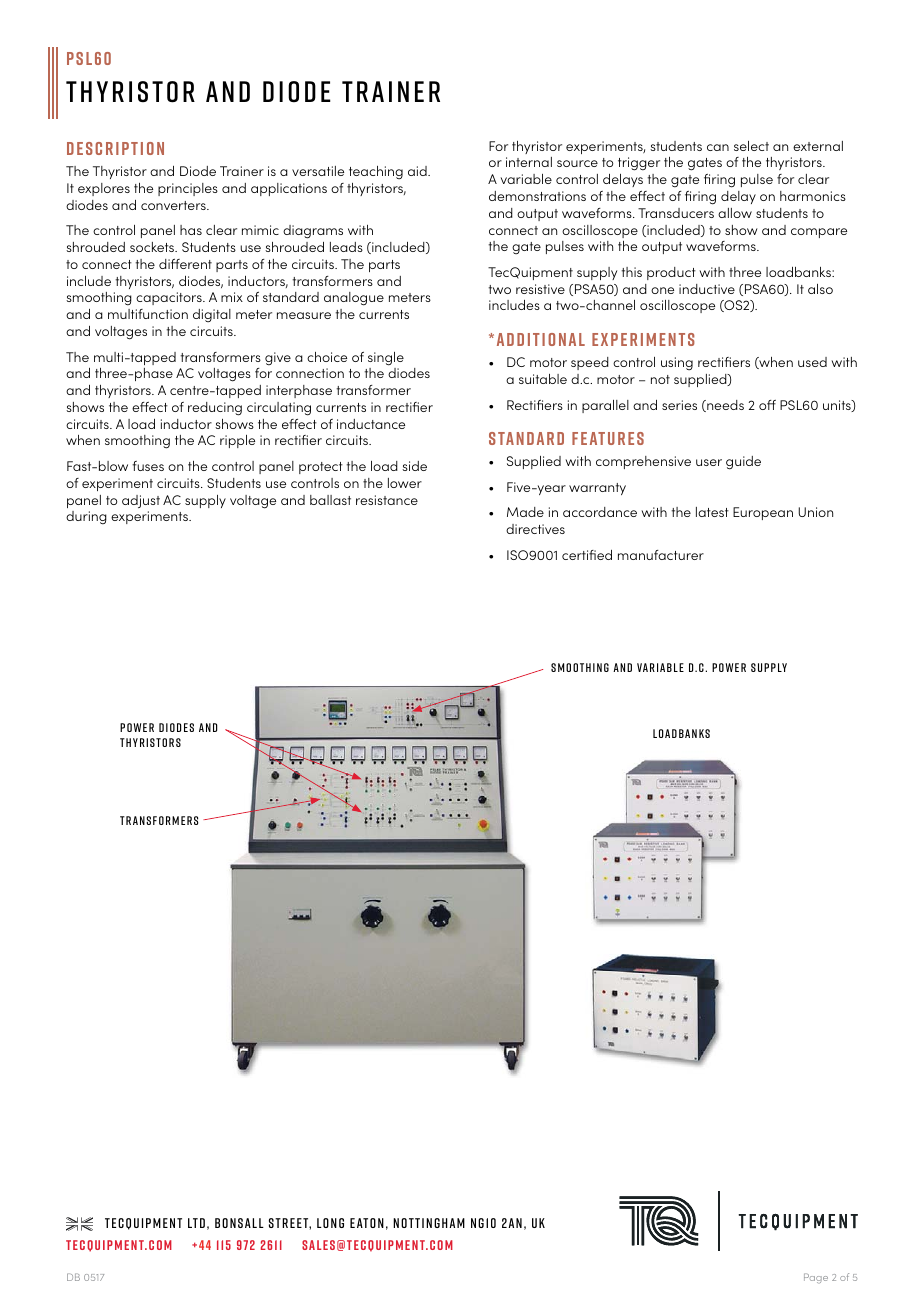 This screenshot has height=1308, width=924. I want to click on select, so click(751, 146).
